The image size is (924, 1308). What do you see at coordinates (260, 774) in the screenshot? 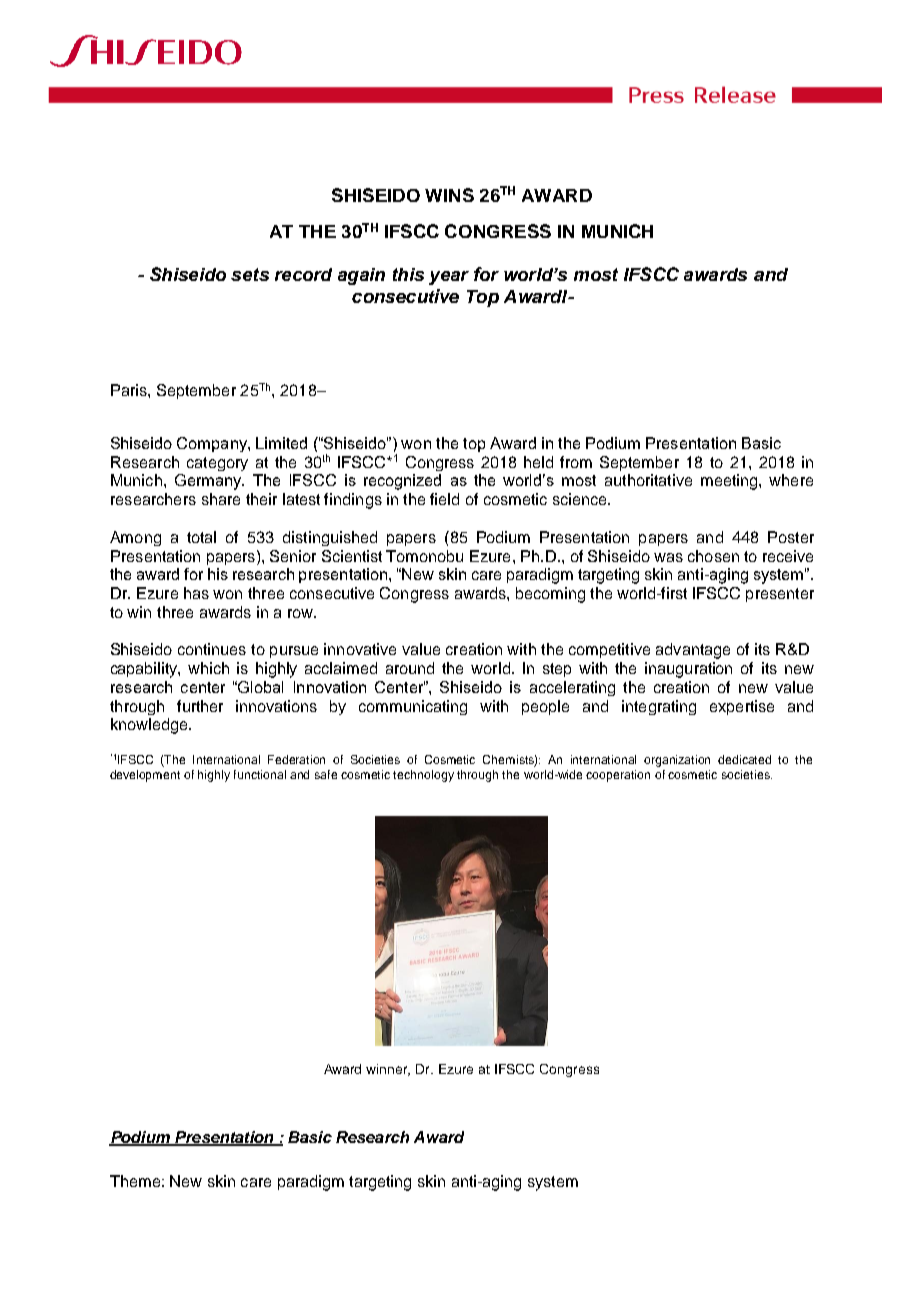
I see `functional` at bounding box center [260, 774].
